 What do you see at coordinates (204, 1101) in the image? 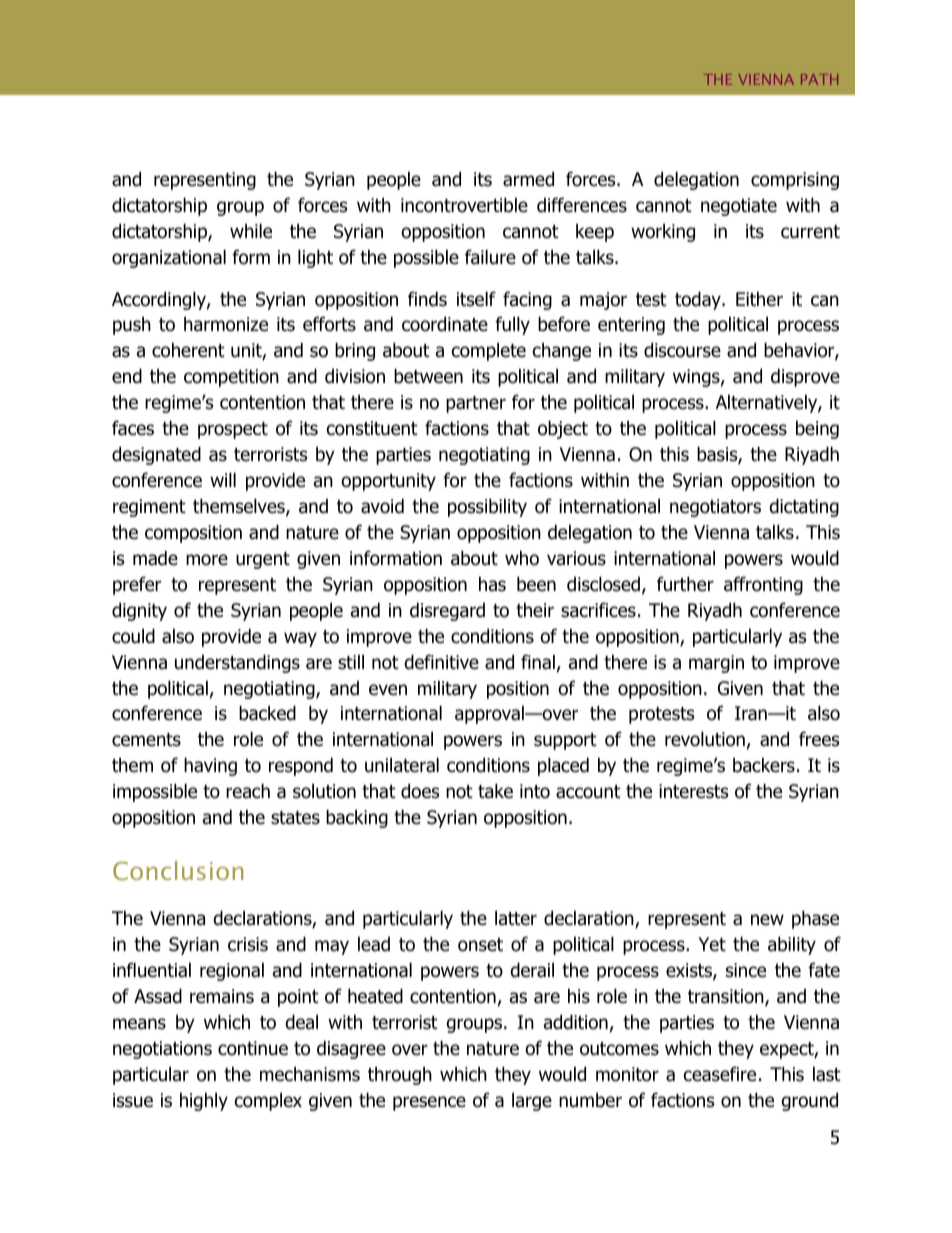
I see `highly` at bounding box center [204, 1101].
